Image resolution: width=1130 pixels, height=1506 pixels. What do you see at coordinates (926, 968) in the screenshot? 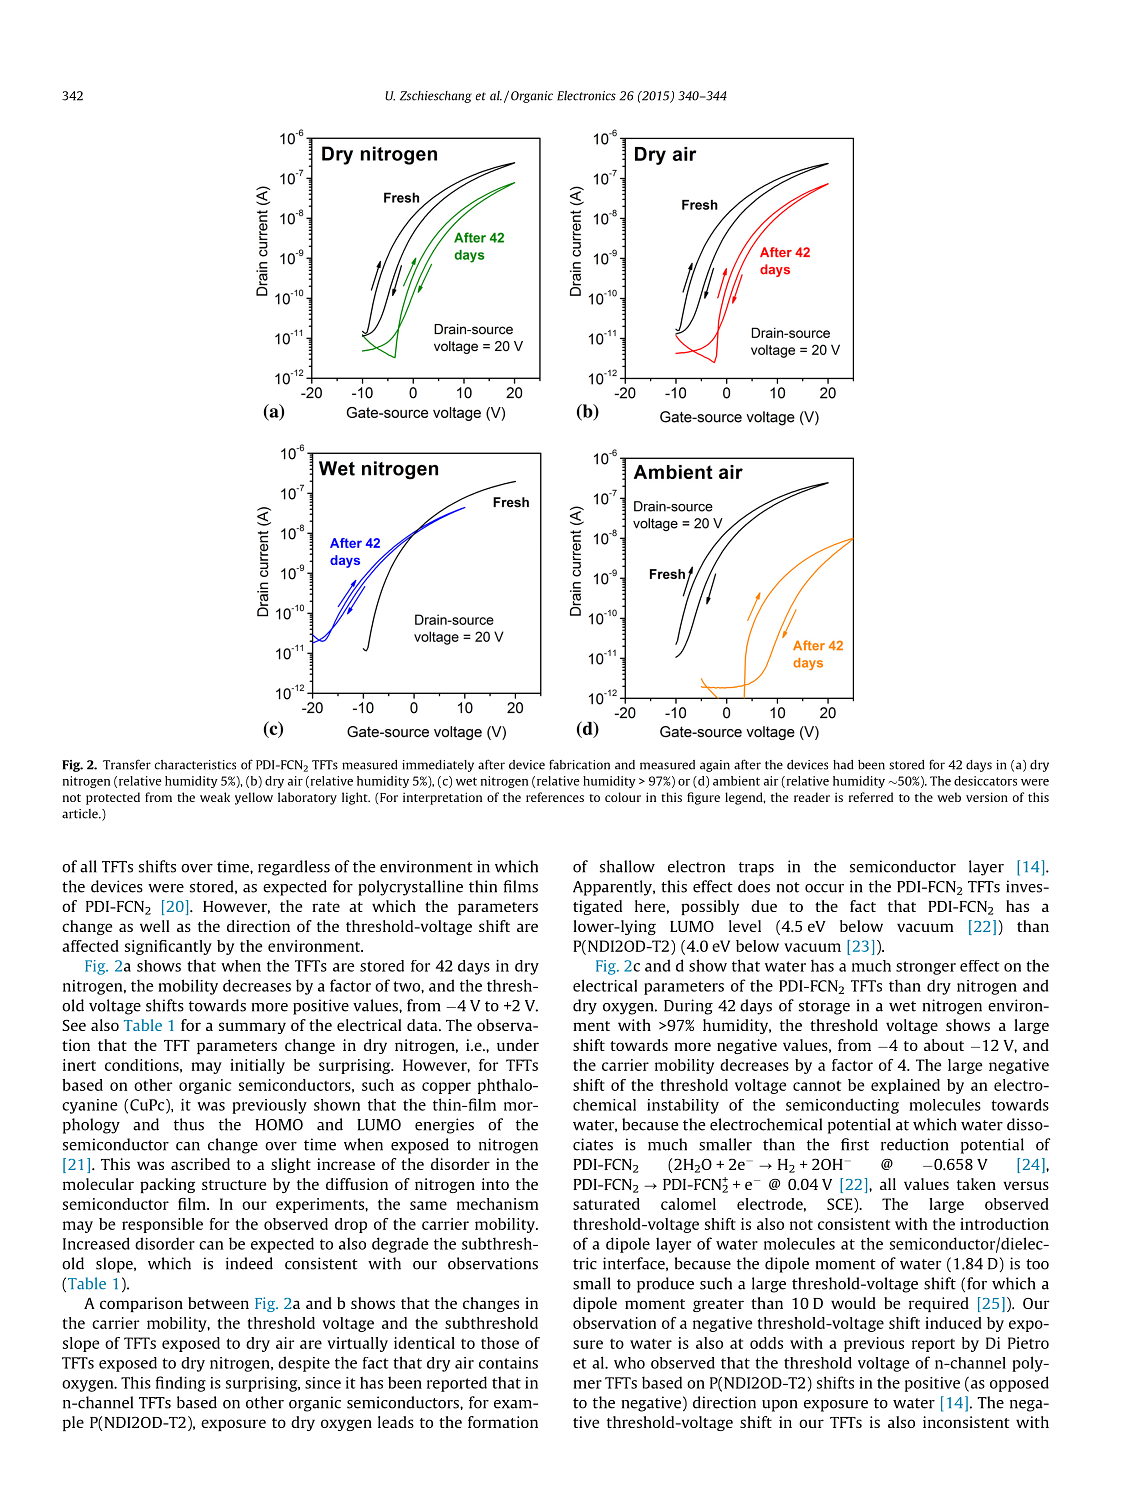
I see `stronger` at bounding box center [926, 968].
